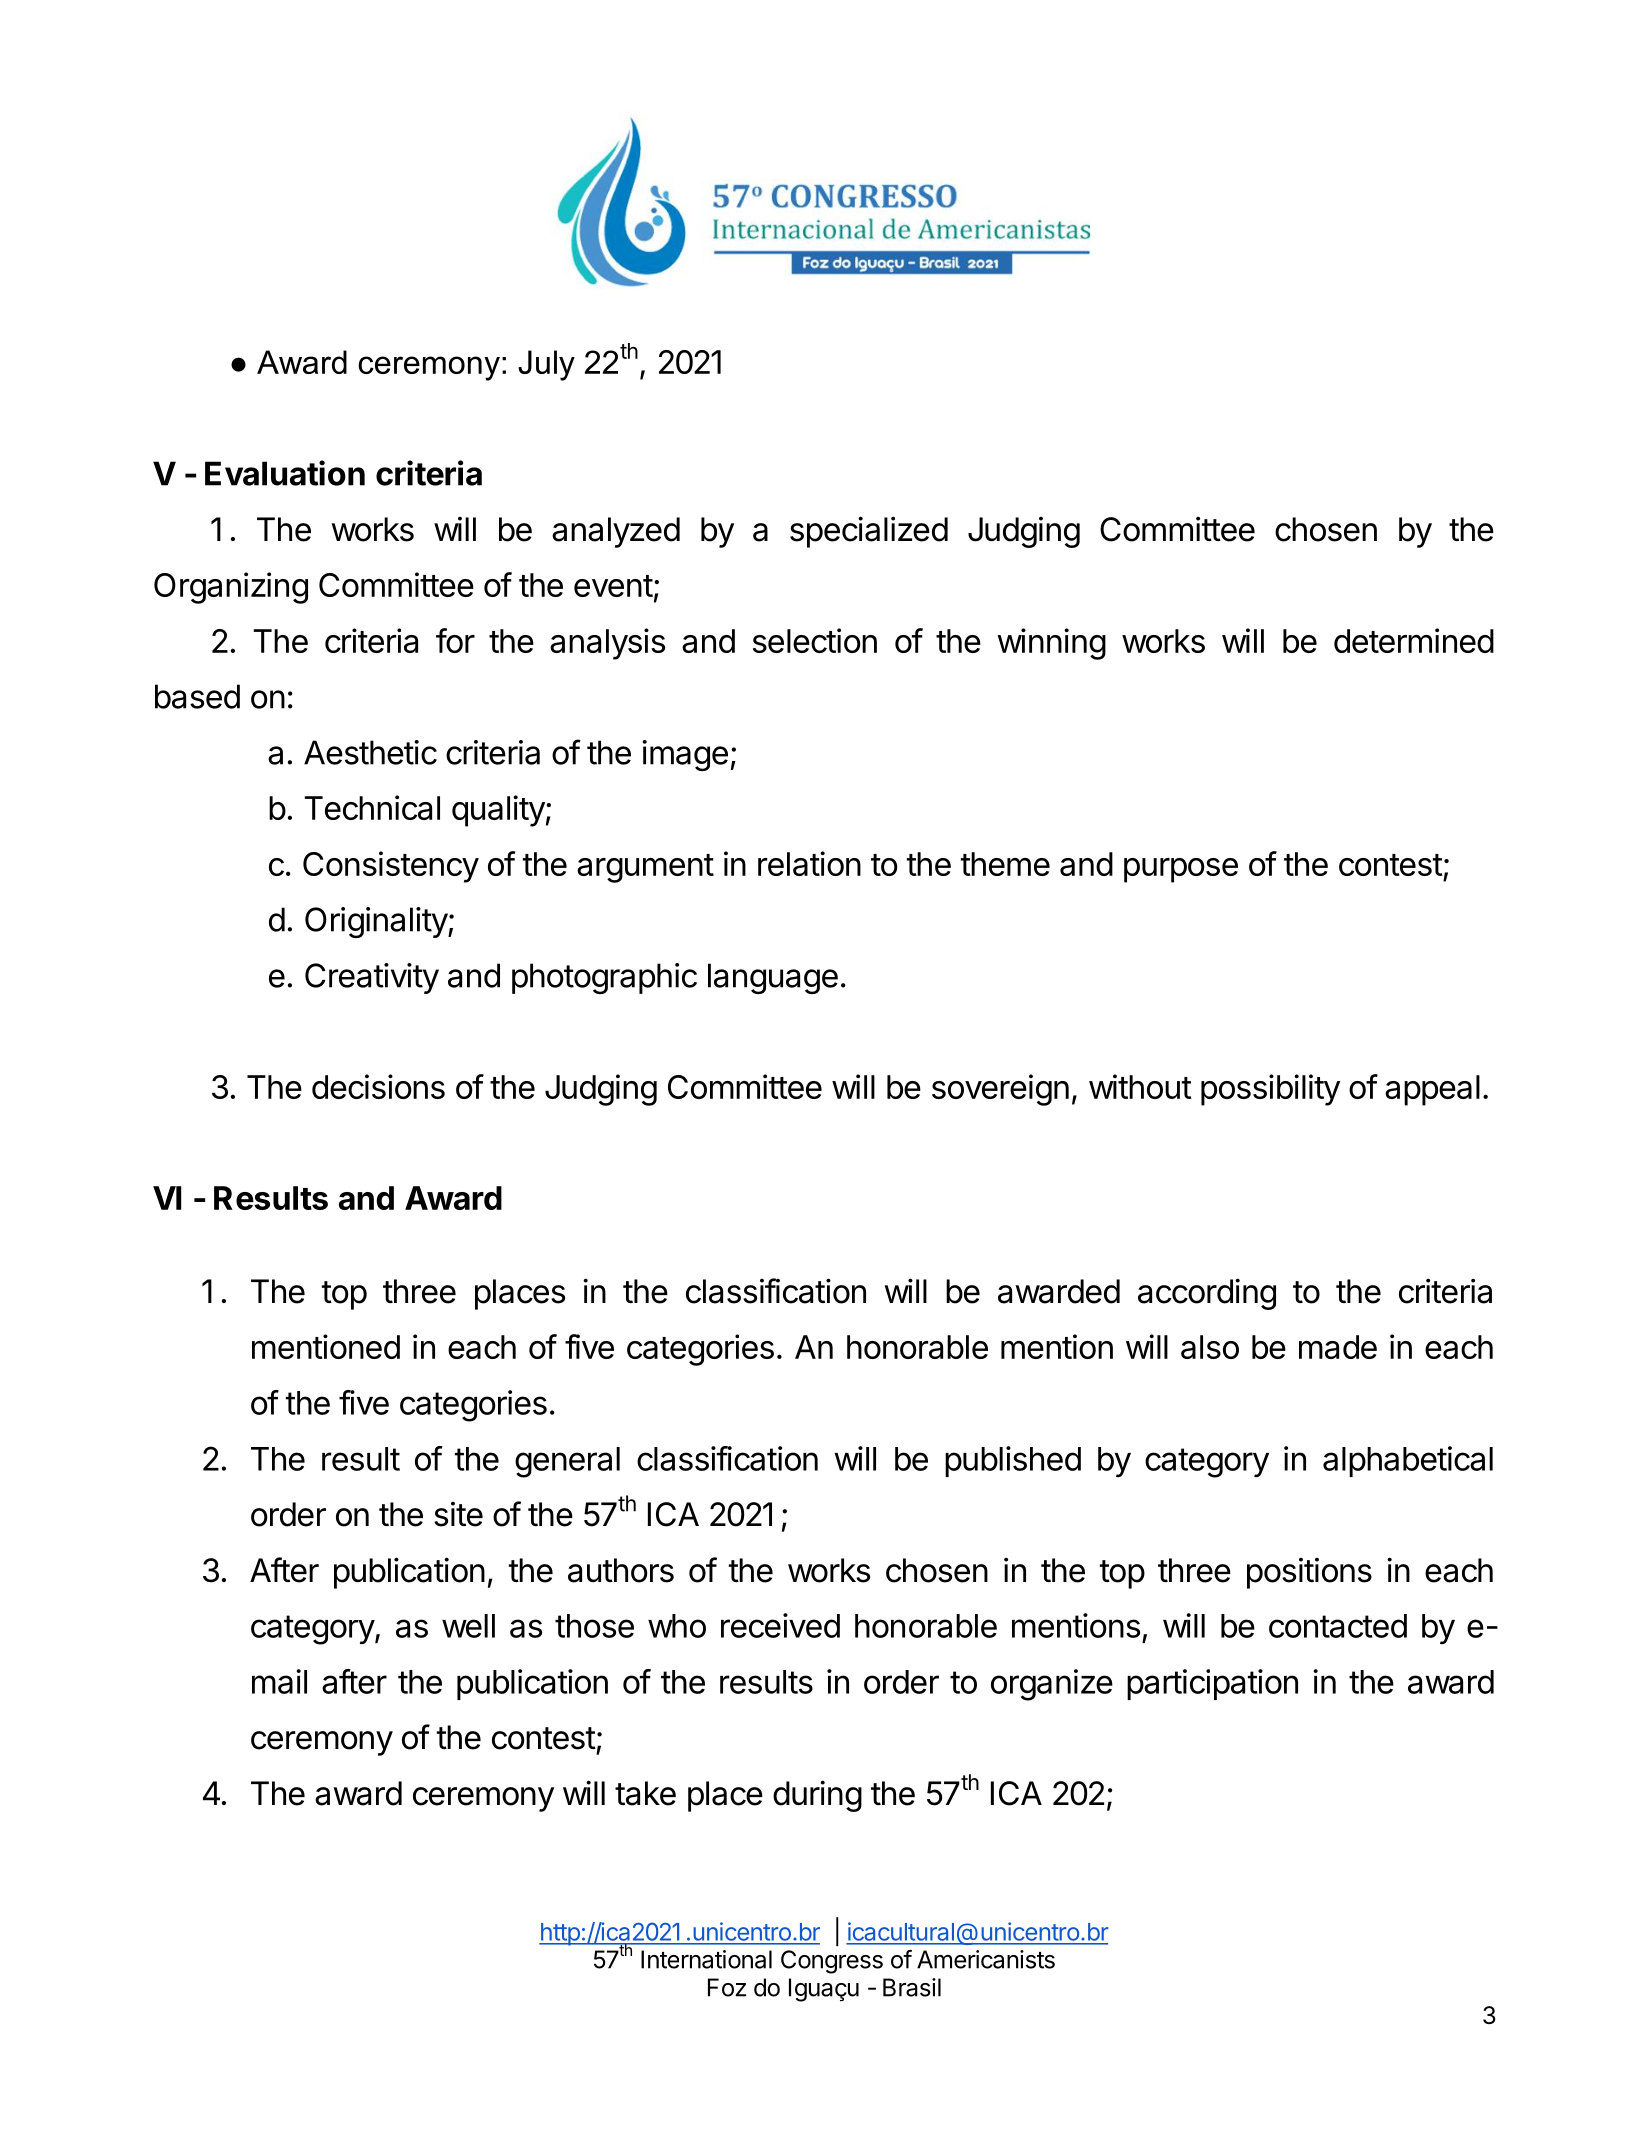 The height and width of the page is (2133, 1648). Describe the element at coordinates (809, 863) in the page. I see `relation` at that location.
